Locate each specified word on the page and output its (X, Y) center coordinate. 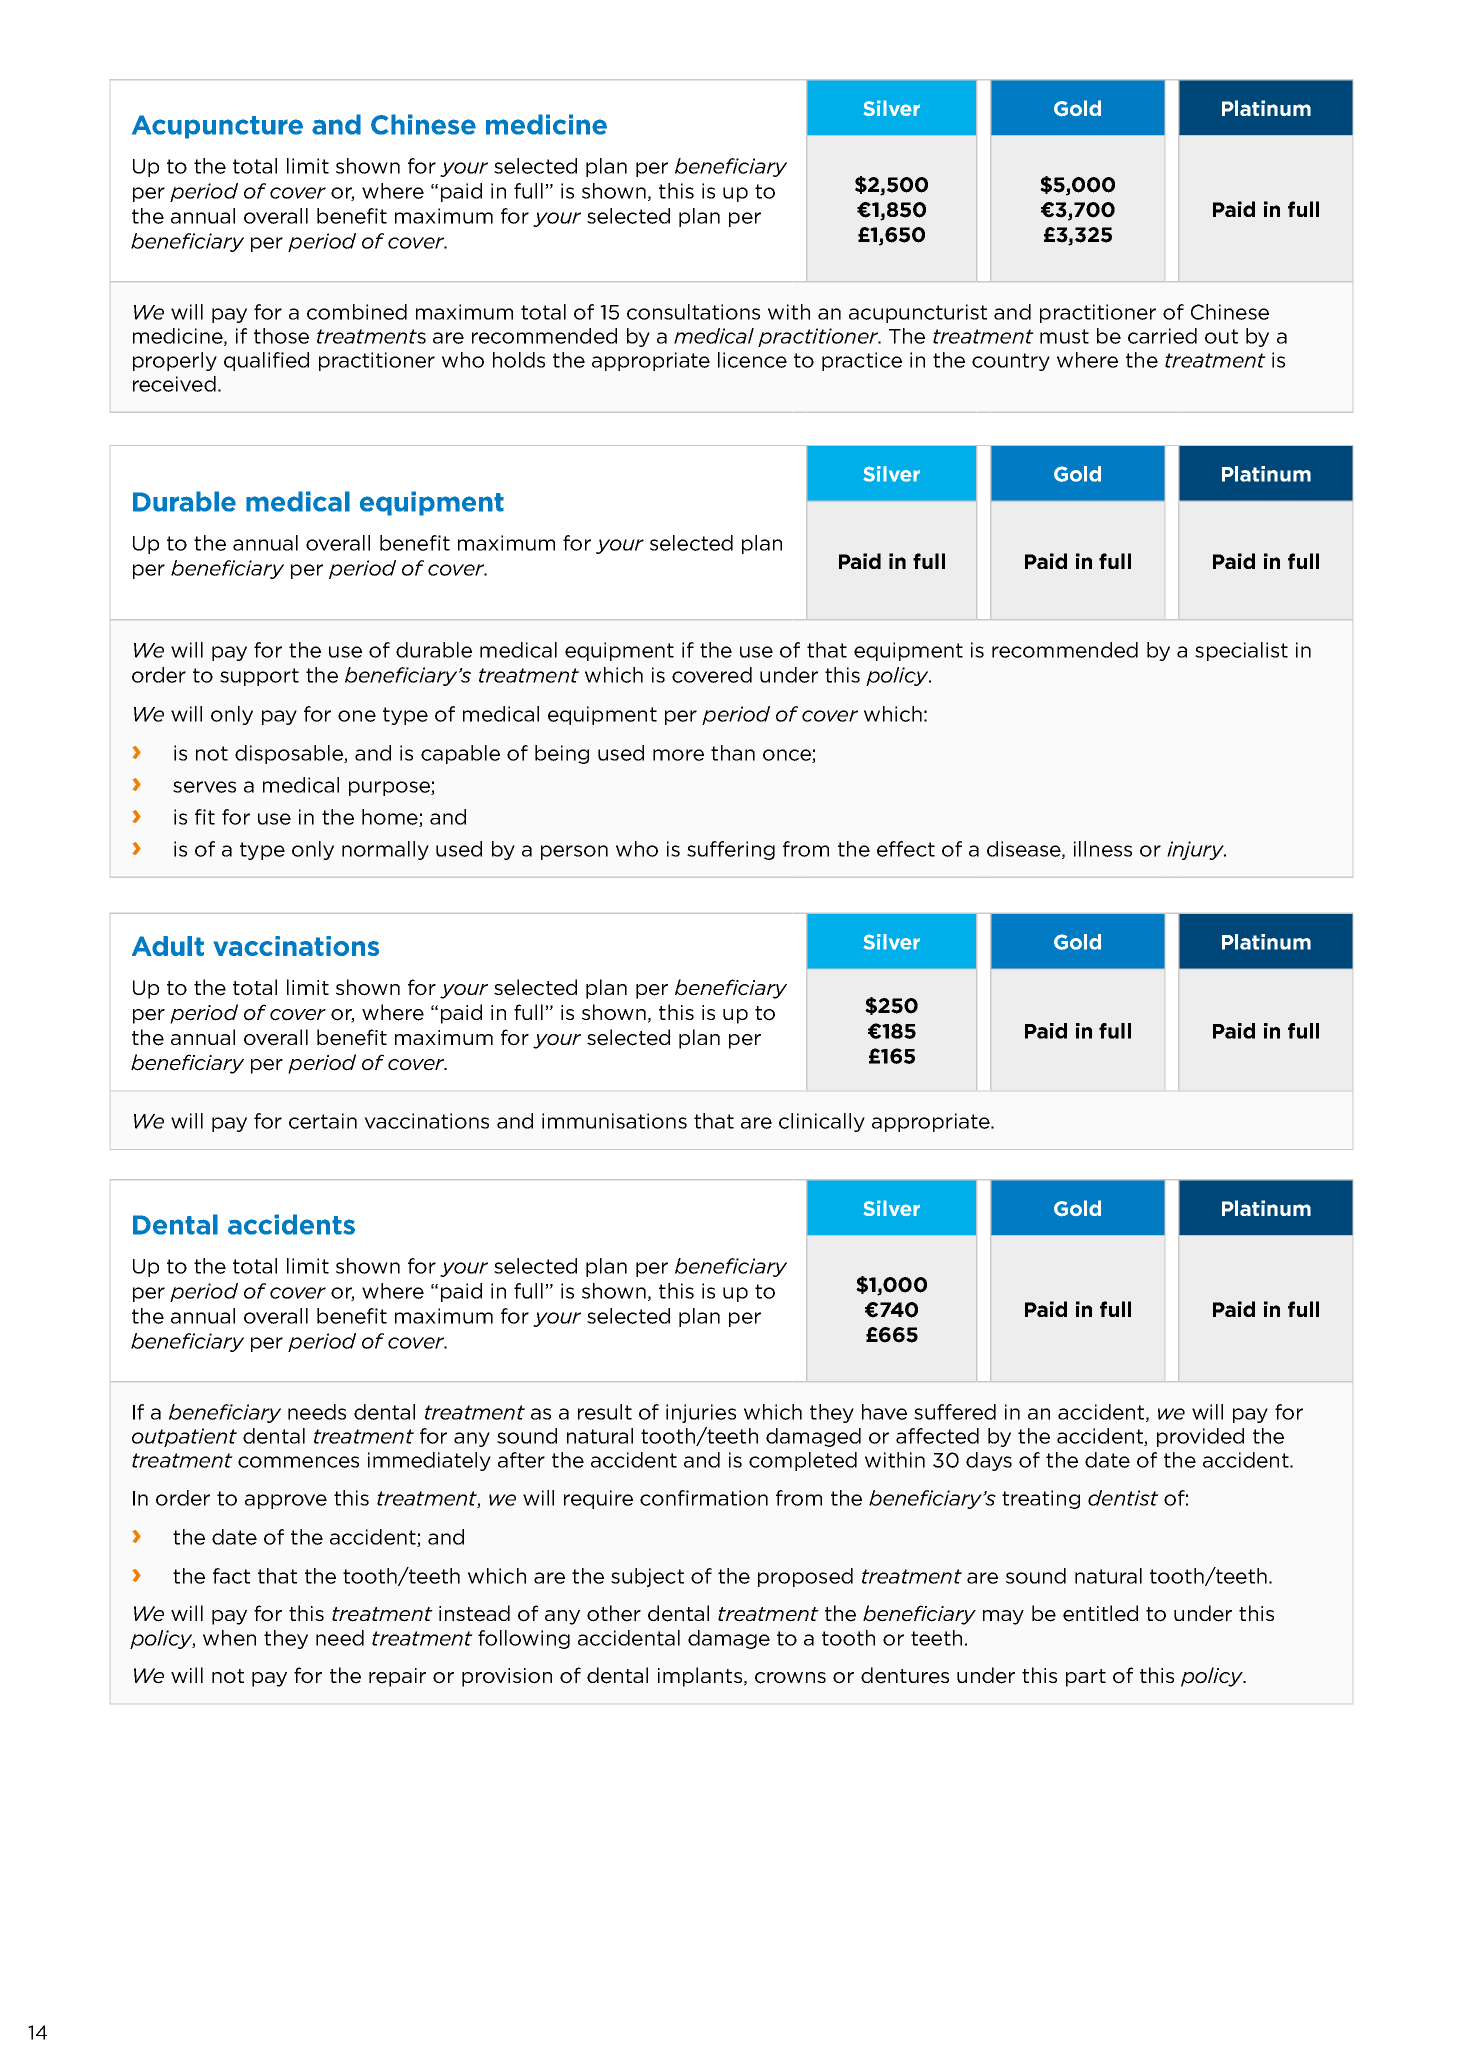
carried (1162, 336)
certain (323, 1121)
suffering (731, 850)
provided (1200, 1437)
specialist (1241, 651)
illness (1103, 849)
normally (385, 850)
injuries (701, 1413)
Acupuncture (217, 127)
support (259, 677)
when (229, 1638)
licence (752, 360)
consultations (693, 312)
